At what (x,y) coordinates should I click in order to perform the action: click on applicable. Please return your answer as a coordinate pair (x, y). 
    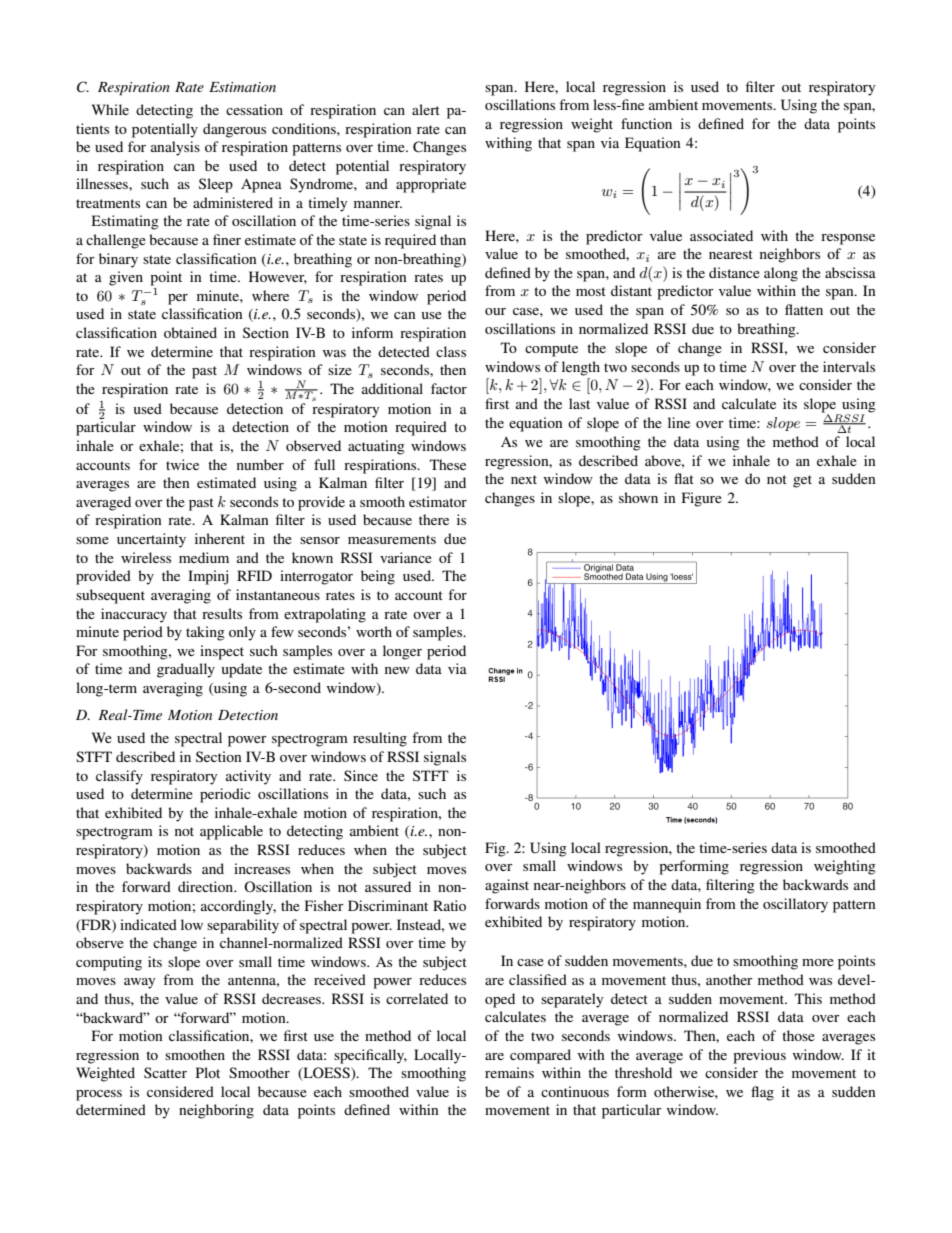
    Looking at the image, I should click on (231, 832).
